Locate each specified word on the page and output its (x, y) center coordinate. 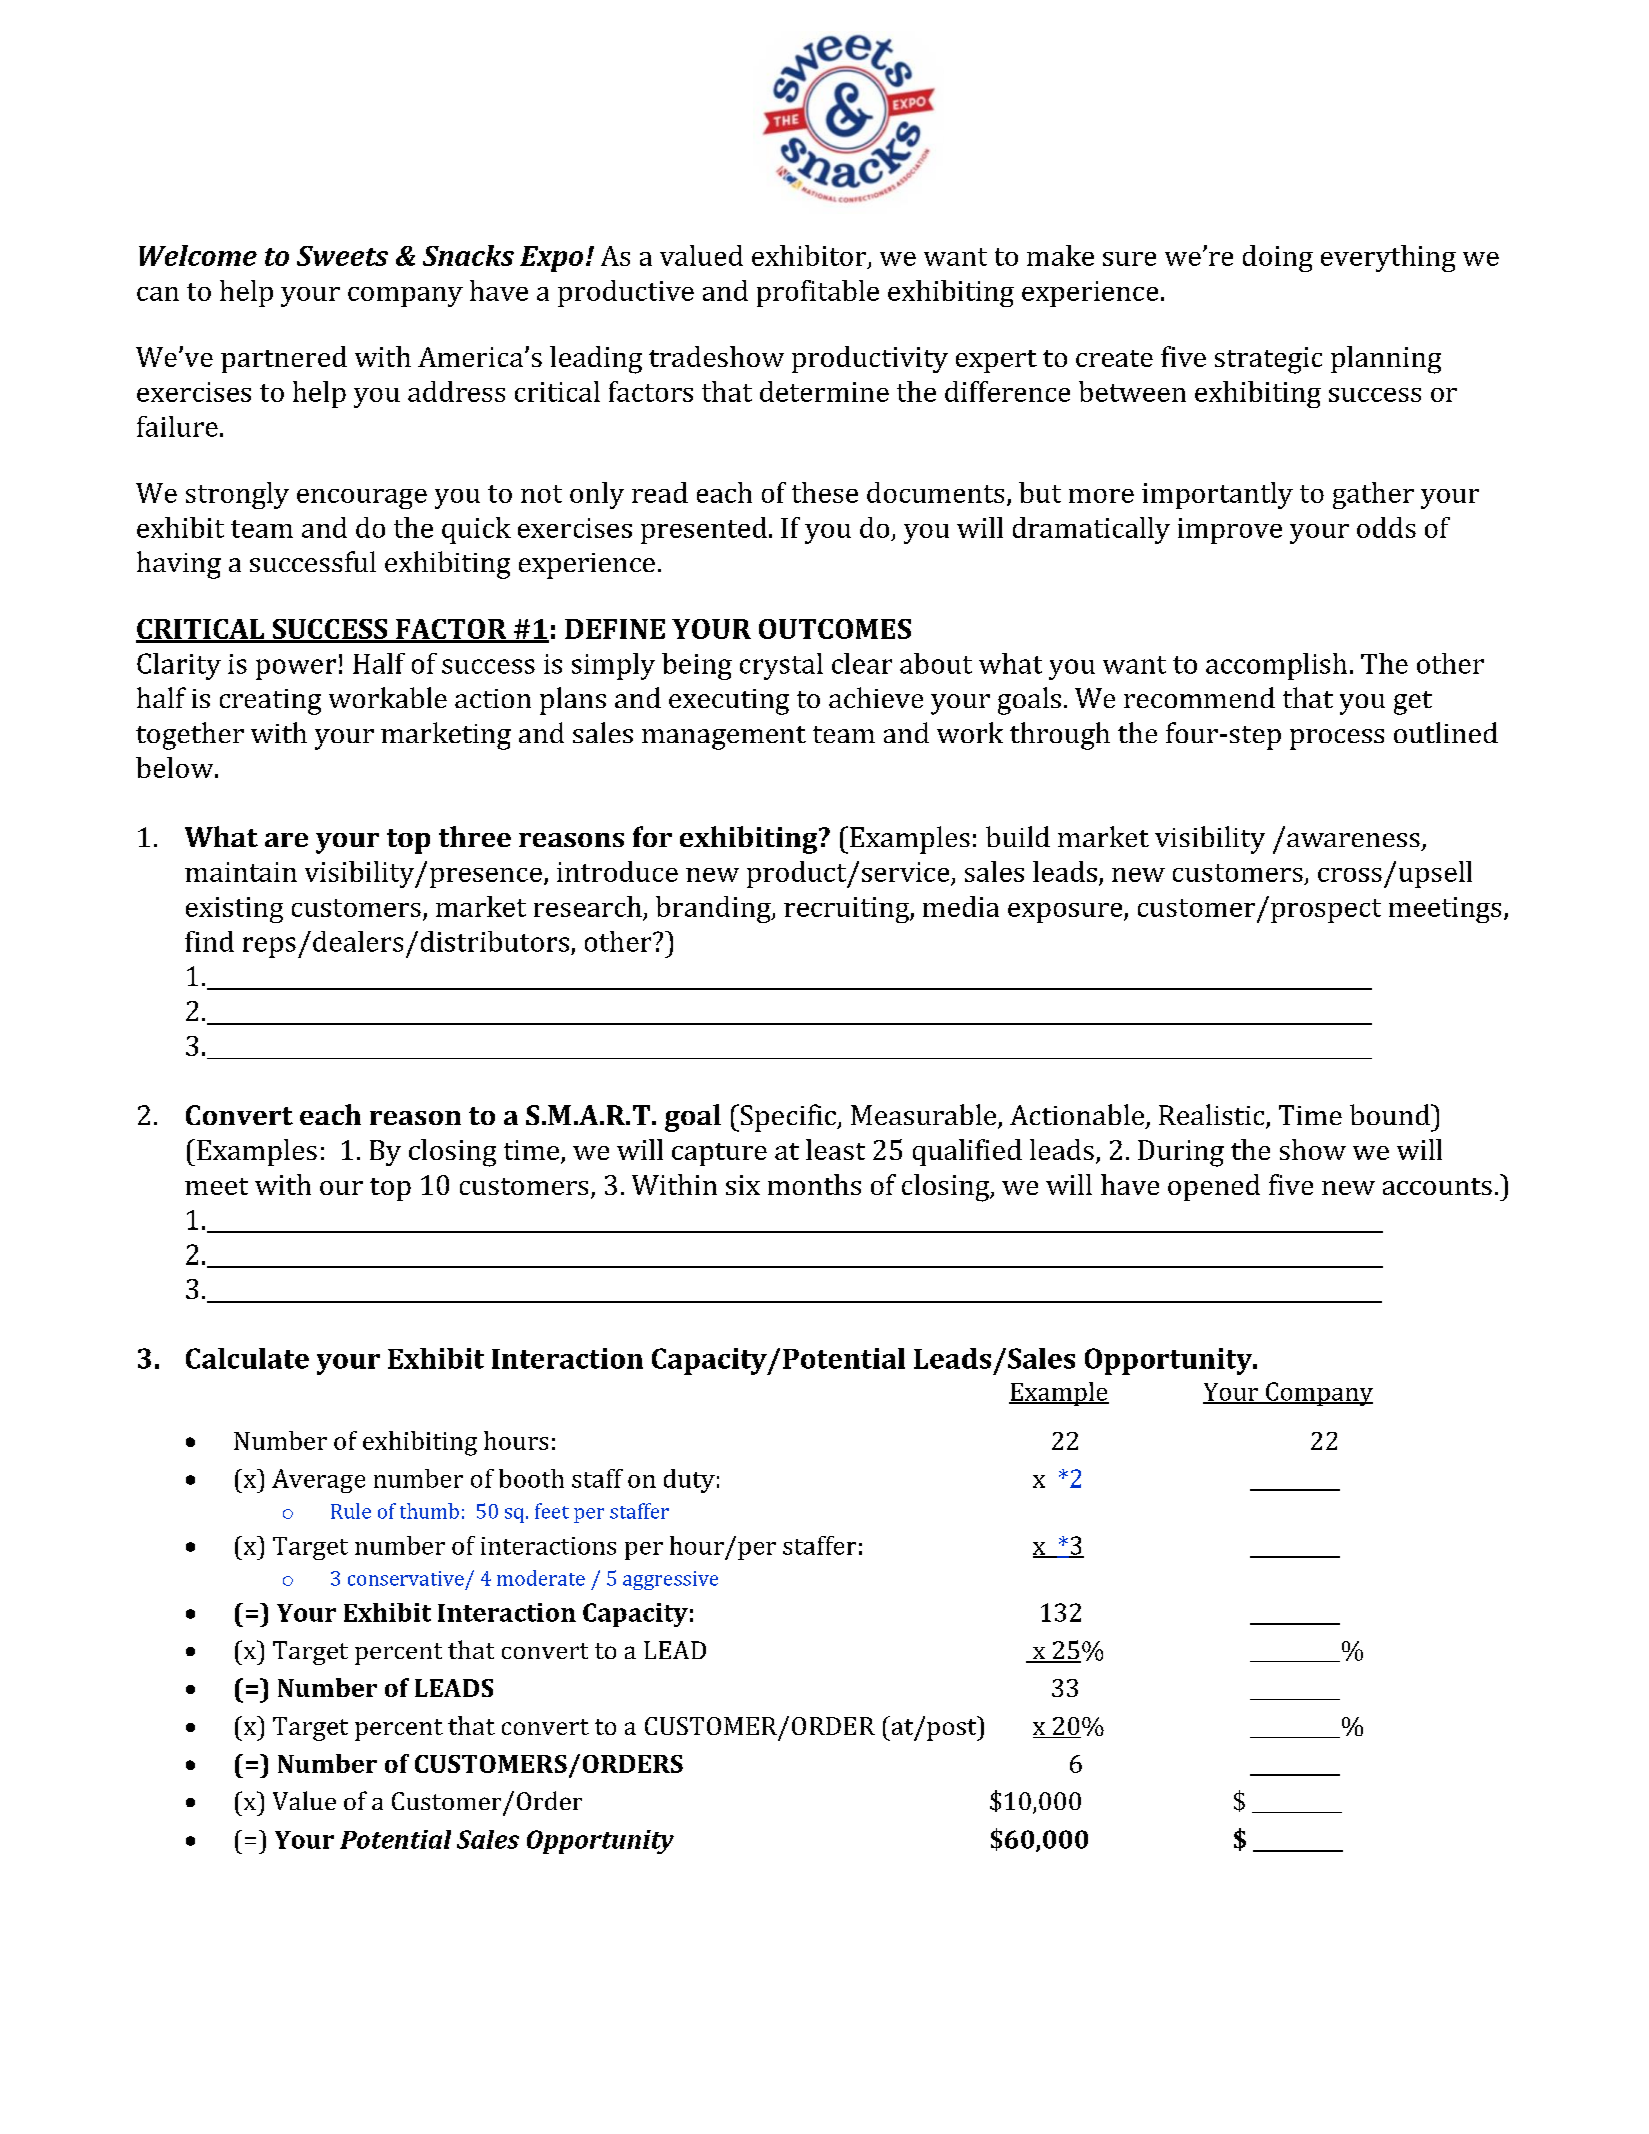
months (814, 1184)
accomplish (1276, 666)
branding (714, 909)
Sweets (342, 256)
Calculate (247, 1358)
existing (234, 910)
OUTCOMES (835, 629)
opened (1214, 1187)
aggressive (670, 1580)
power (296, 669)
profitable (818, 293)
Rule (351, 1511)
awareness (1353, 840)
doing (1278, 258)
